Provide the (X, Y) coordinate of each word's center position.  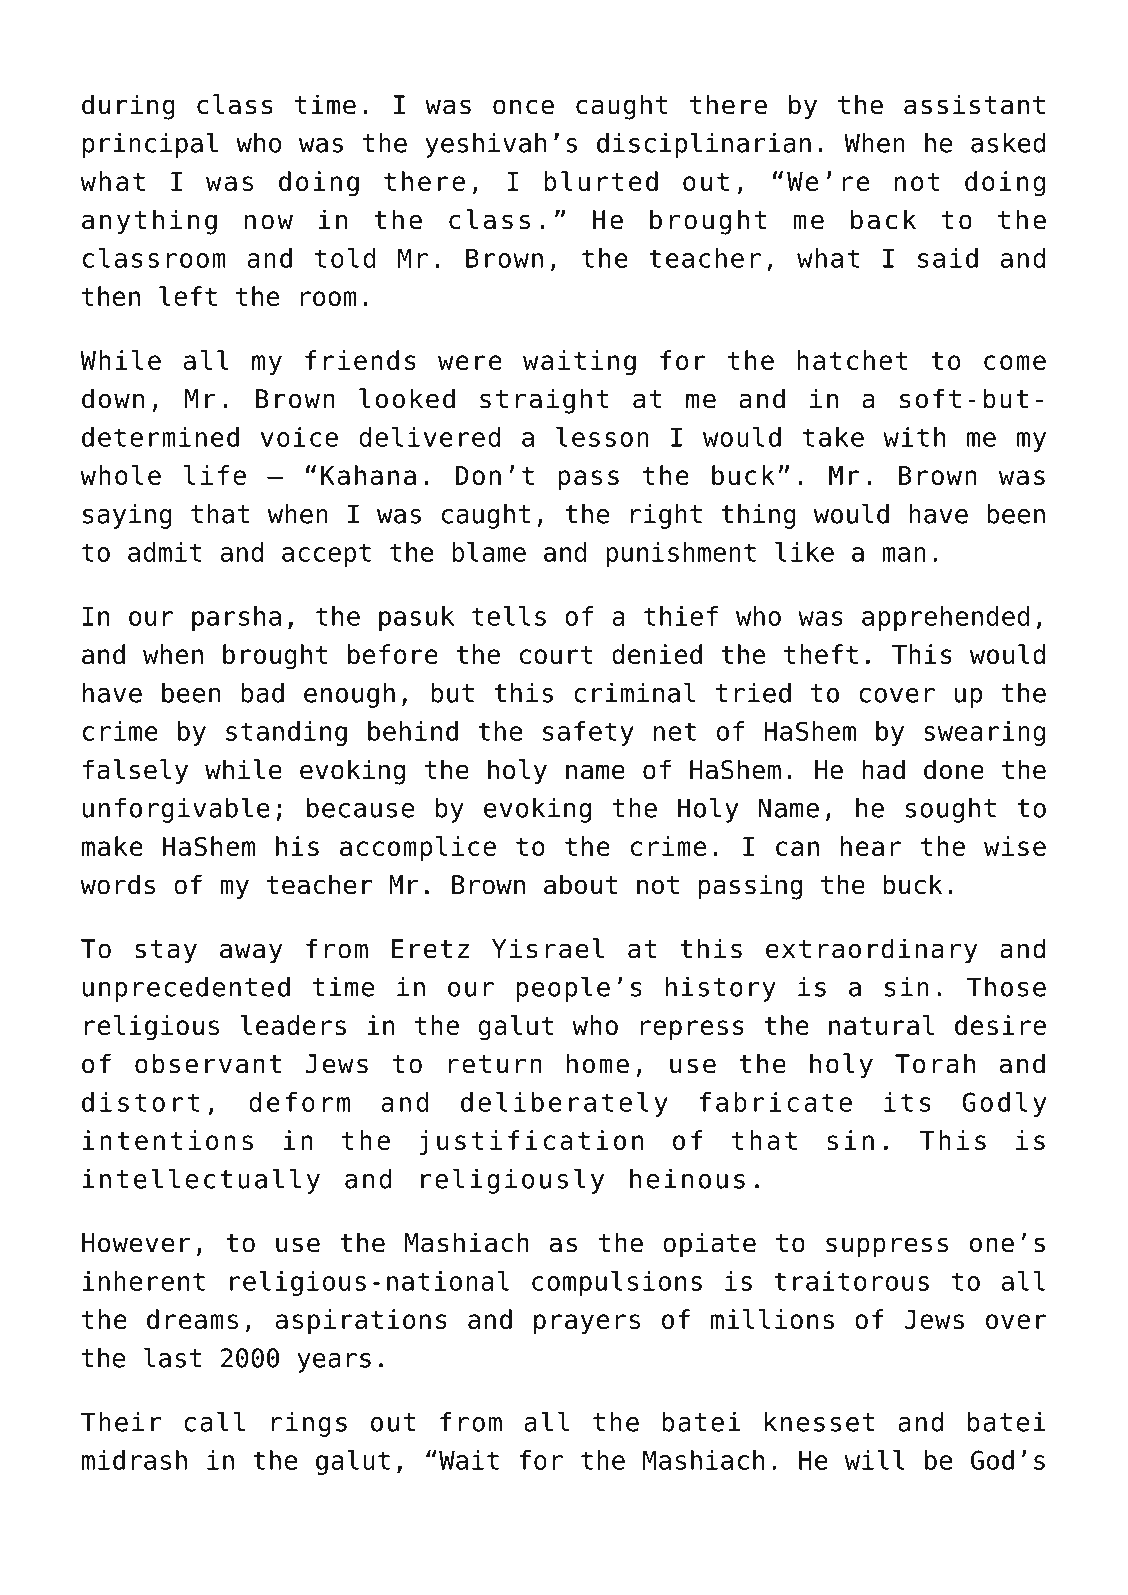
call (214, 1421)
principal (150, 145)
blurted (601, 181)
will (875, 1460)
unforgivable (176, 810)
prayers (587, 1324)
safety (588, 733)
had (883, 769)
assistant (974, 104)
